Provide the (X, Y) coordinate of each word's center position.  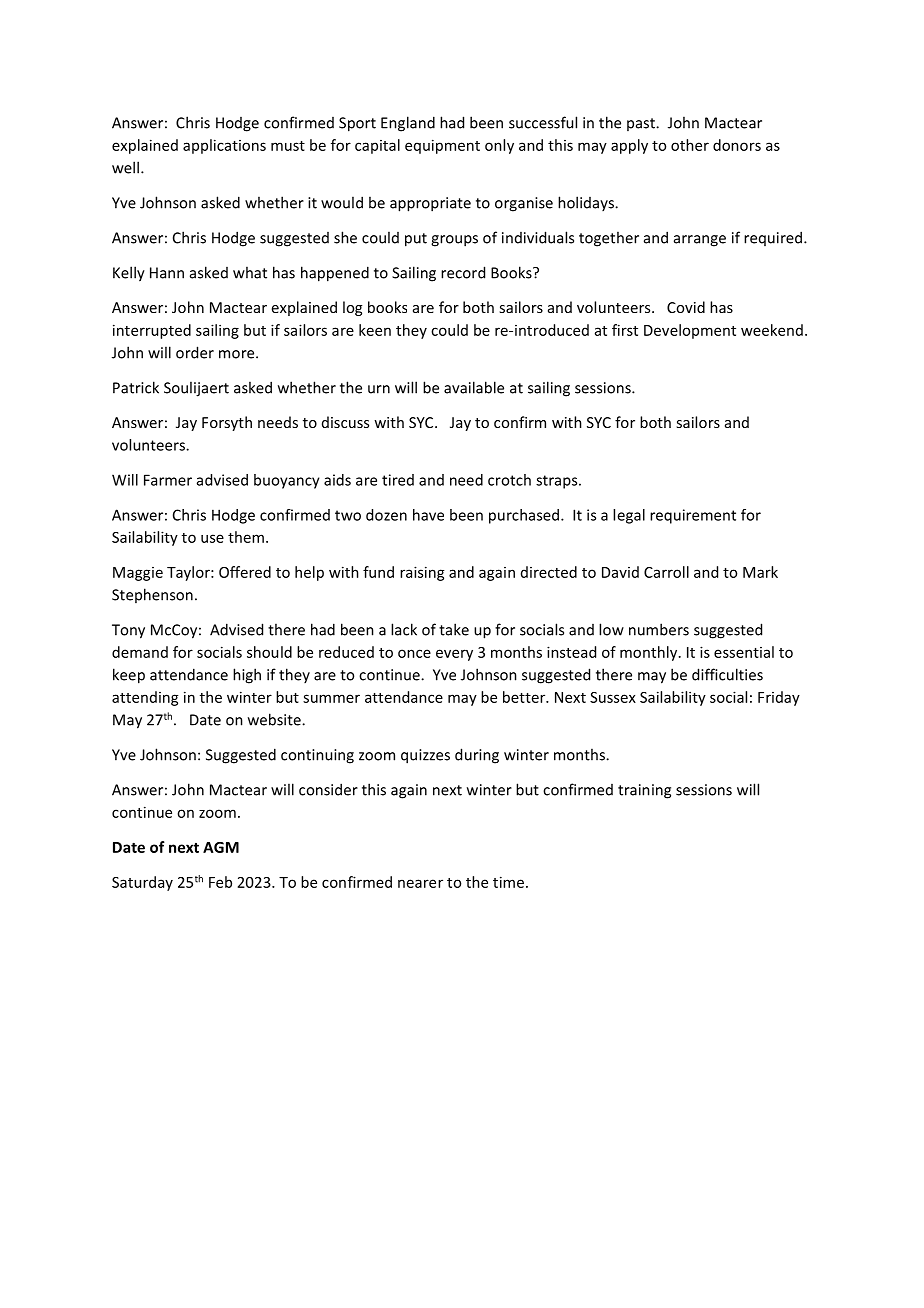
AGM (221, 847)
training (644, 791)
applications (224, 146)
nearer (420, 883)
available (474, 387)
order (195, 352)
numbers (659, 629)
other (690, 145)
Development (690, 331)
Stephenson (152, 595)
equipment (442, 146)
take (454, 629)
